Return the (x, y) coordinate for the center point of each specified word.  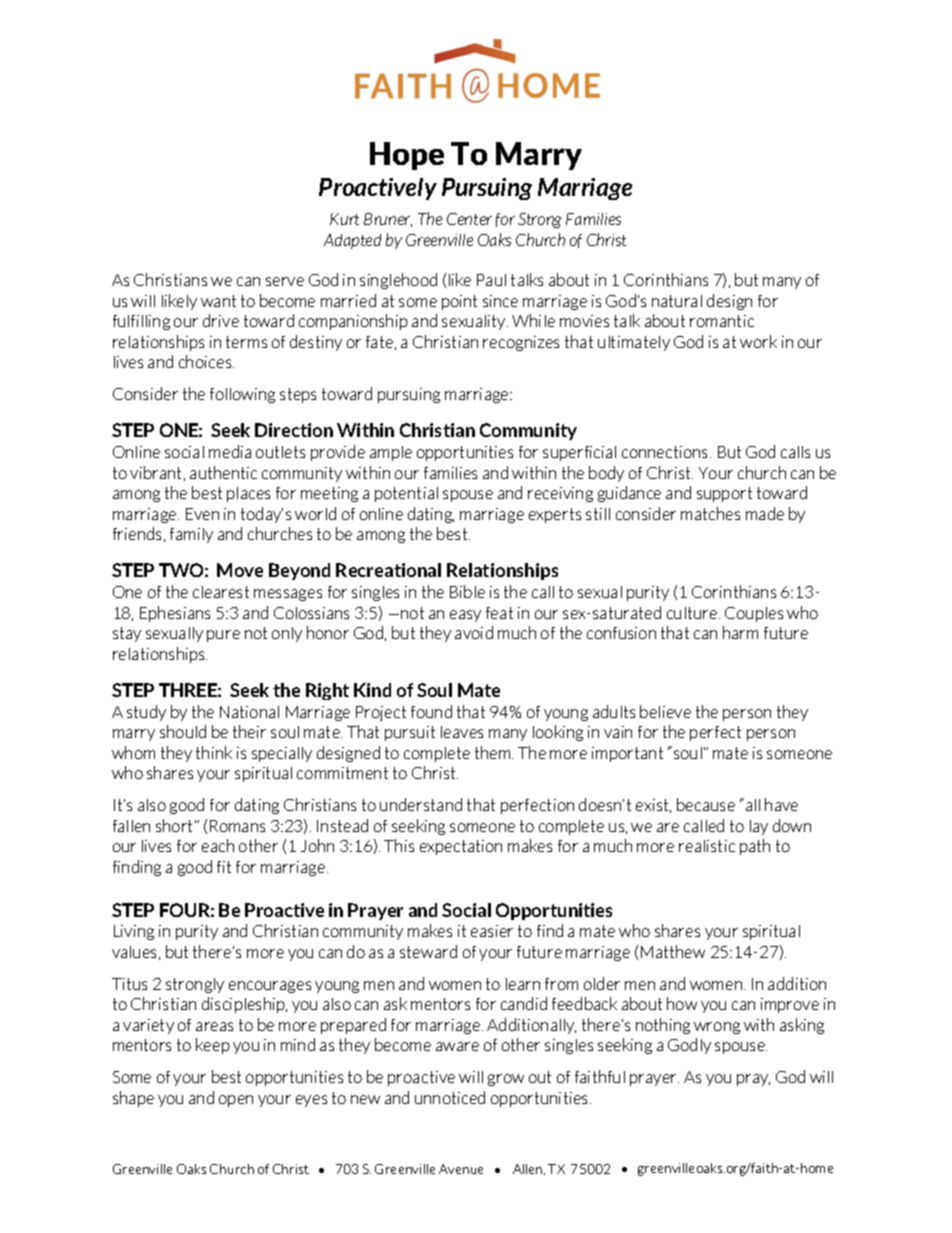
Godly (689, 1046)
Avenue (461, 1169)
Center (469, 219)
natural (677, 301)
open (236, 1101)
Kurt (344, 219)
